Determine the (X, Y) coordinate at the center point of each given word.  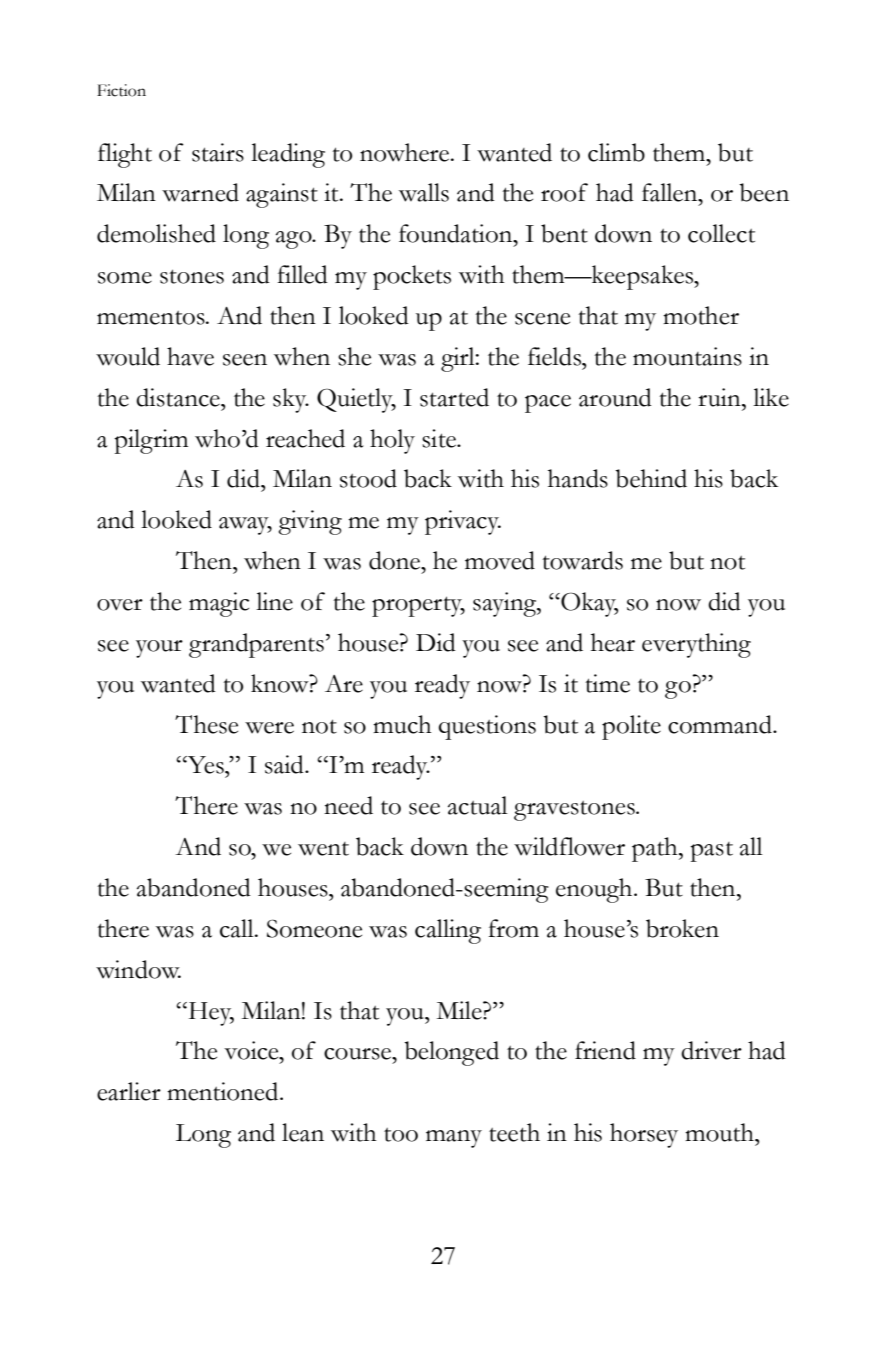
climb (616, 152)
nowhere (406, 152)
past (711, 852)
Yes (206, 765)
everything (696, 645)
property (418, 606)
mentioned (224, 1091)
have (190, 356)
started (454, 397)
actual (478, 805)
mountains (687, 356)
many (454, 1139)
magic (219, 604)
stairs (218, 152)
